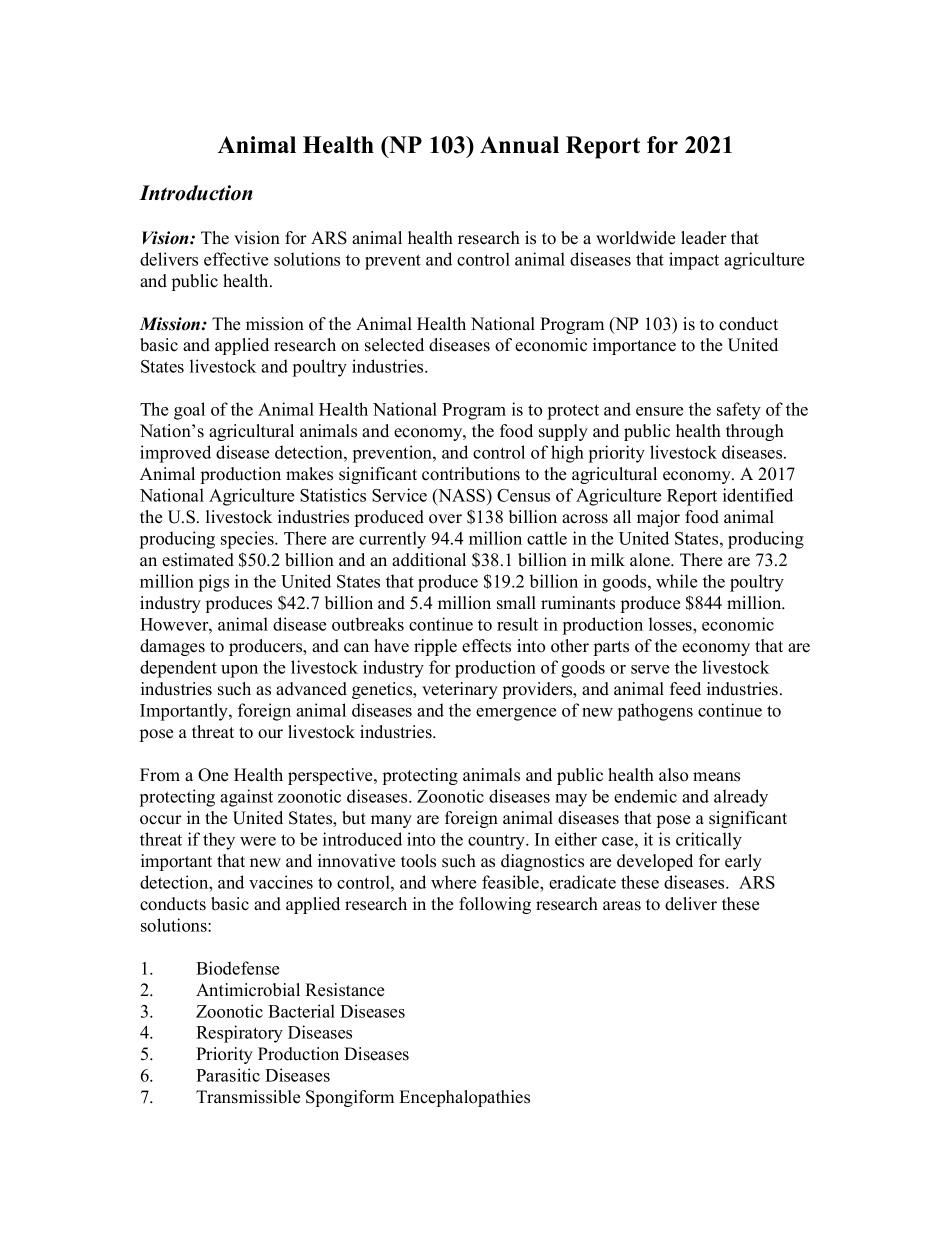  Describe the element at coordinates (189, 411) in the screenshot. I see `goal` at that location.
